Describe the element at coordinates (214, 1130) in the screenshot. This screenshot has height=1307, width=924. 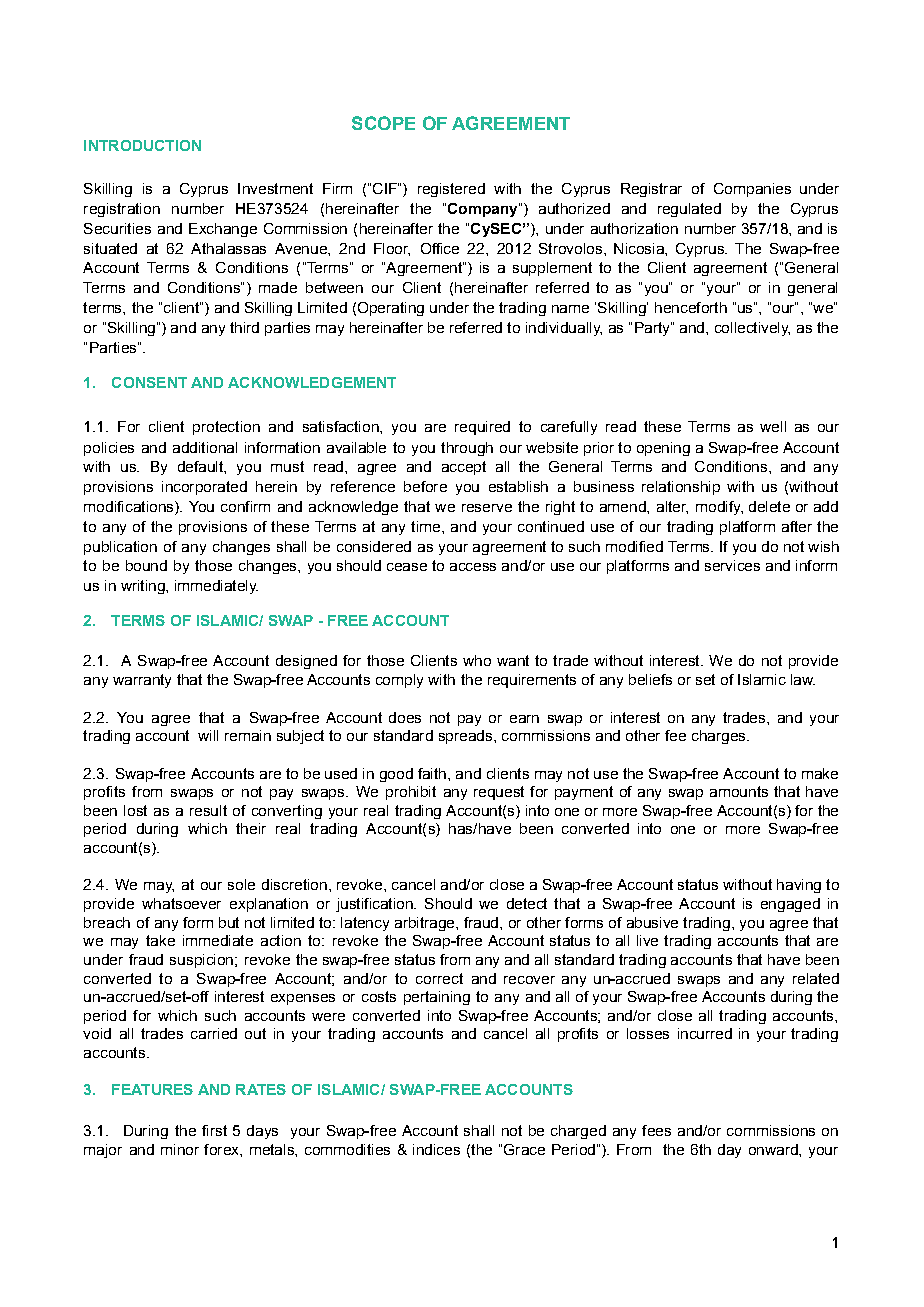
I see `first` at that location.
